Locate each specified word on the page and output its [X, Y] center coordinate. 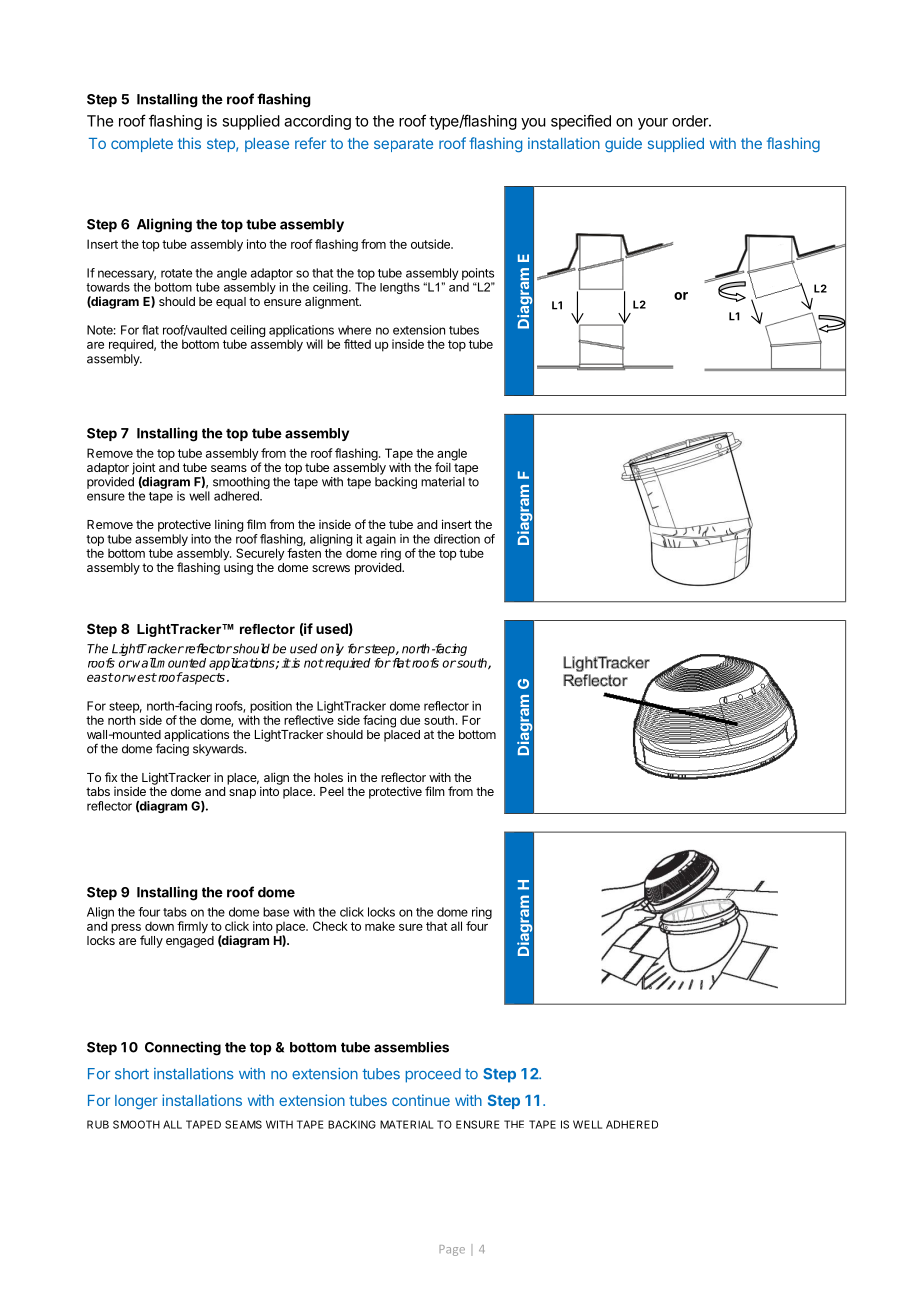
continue [421, 1100]
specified [581, 122]
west [142, 677]
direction [457, 539]
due [410, 720]
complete [142, 145]
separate [403, 145]
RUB [98, 1124]
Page [452, 1250]
